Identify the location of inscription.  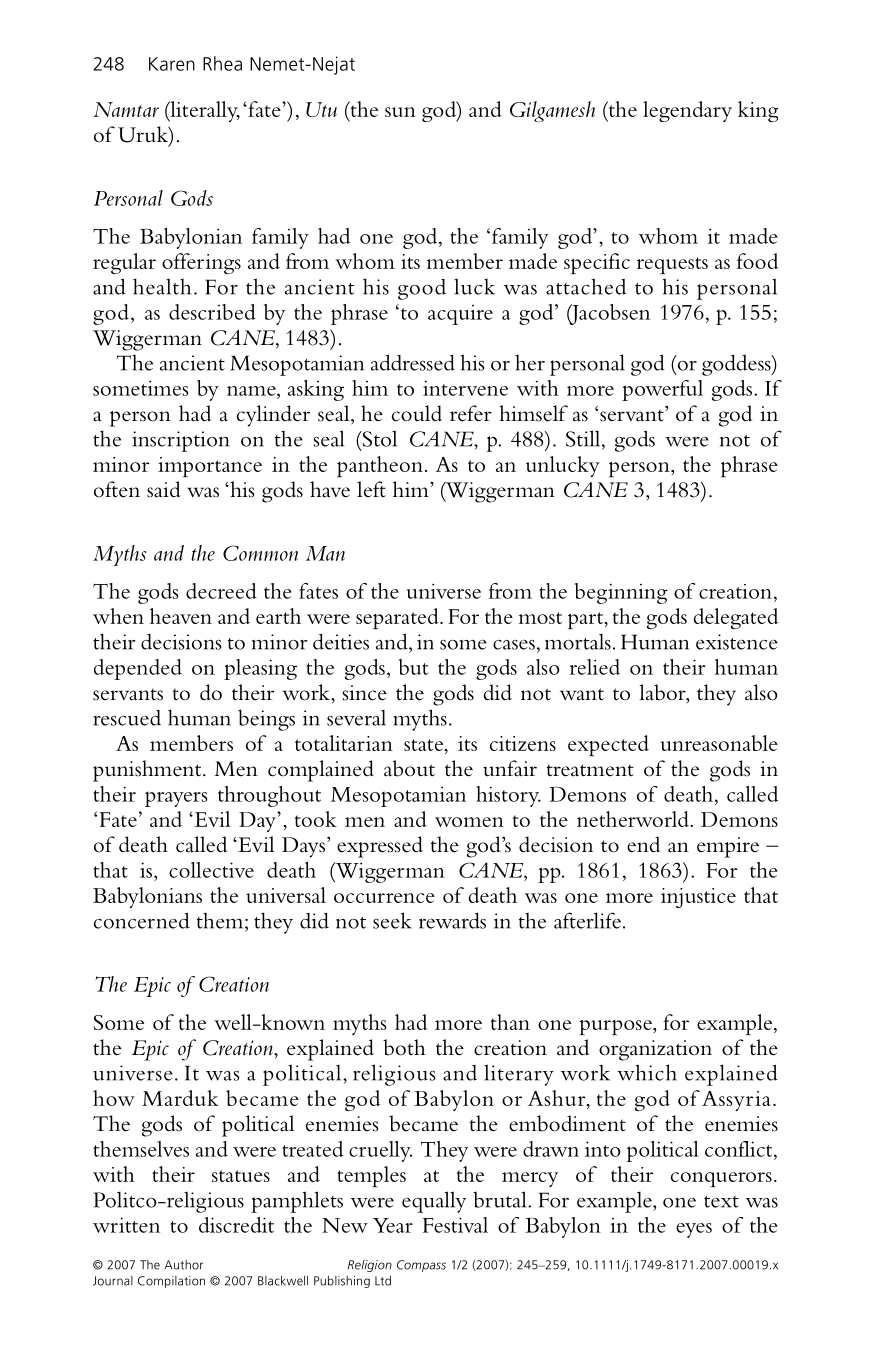
(181, 441).
